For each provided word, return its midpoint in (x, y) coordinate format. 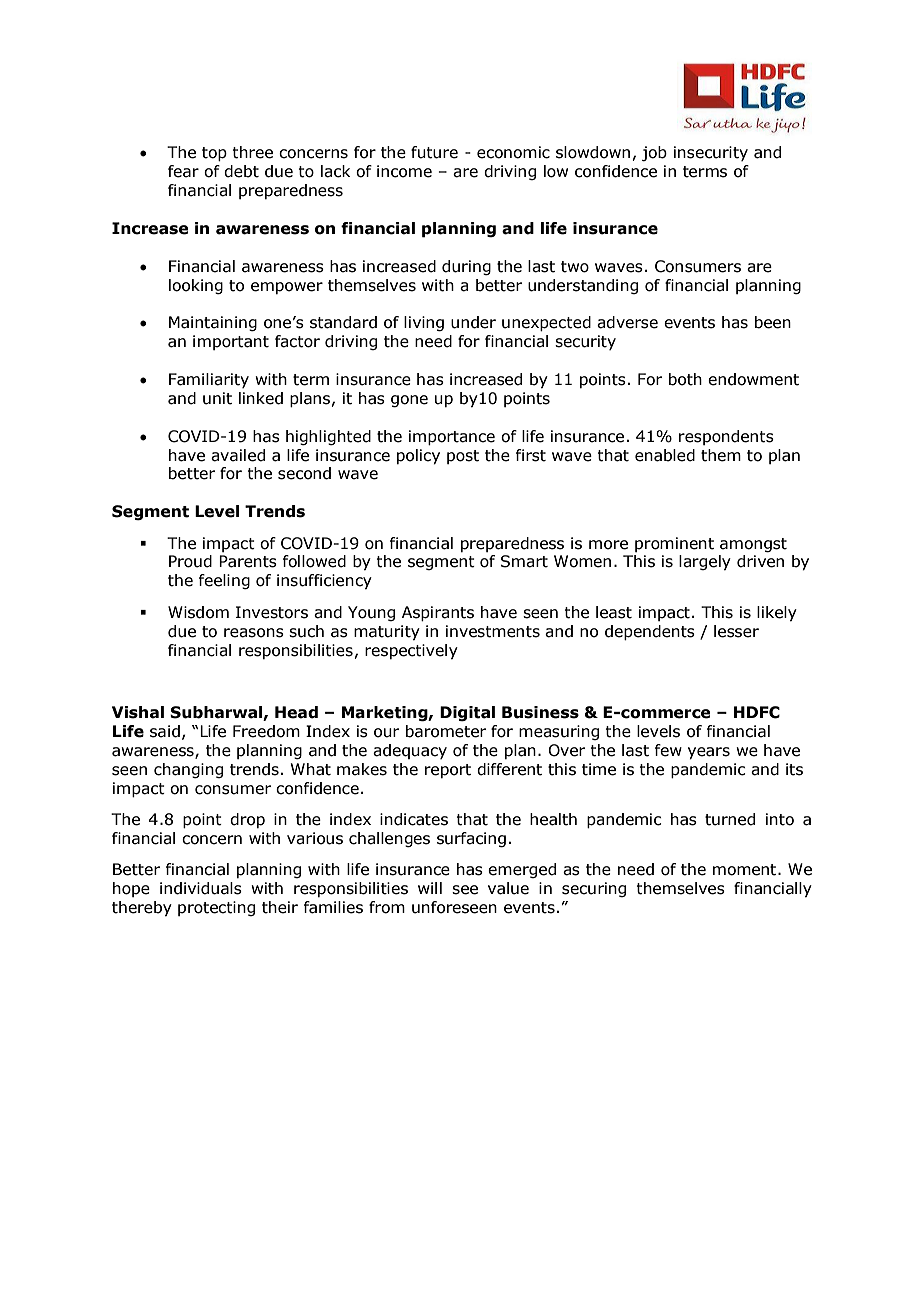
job (654, 153)
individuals (201, 888)
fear (183, 171)
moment (746, 870)
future (434, 152)
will (430, 888)
